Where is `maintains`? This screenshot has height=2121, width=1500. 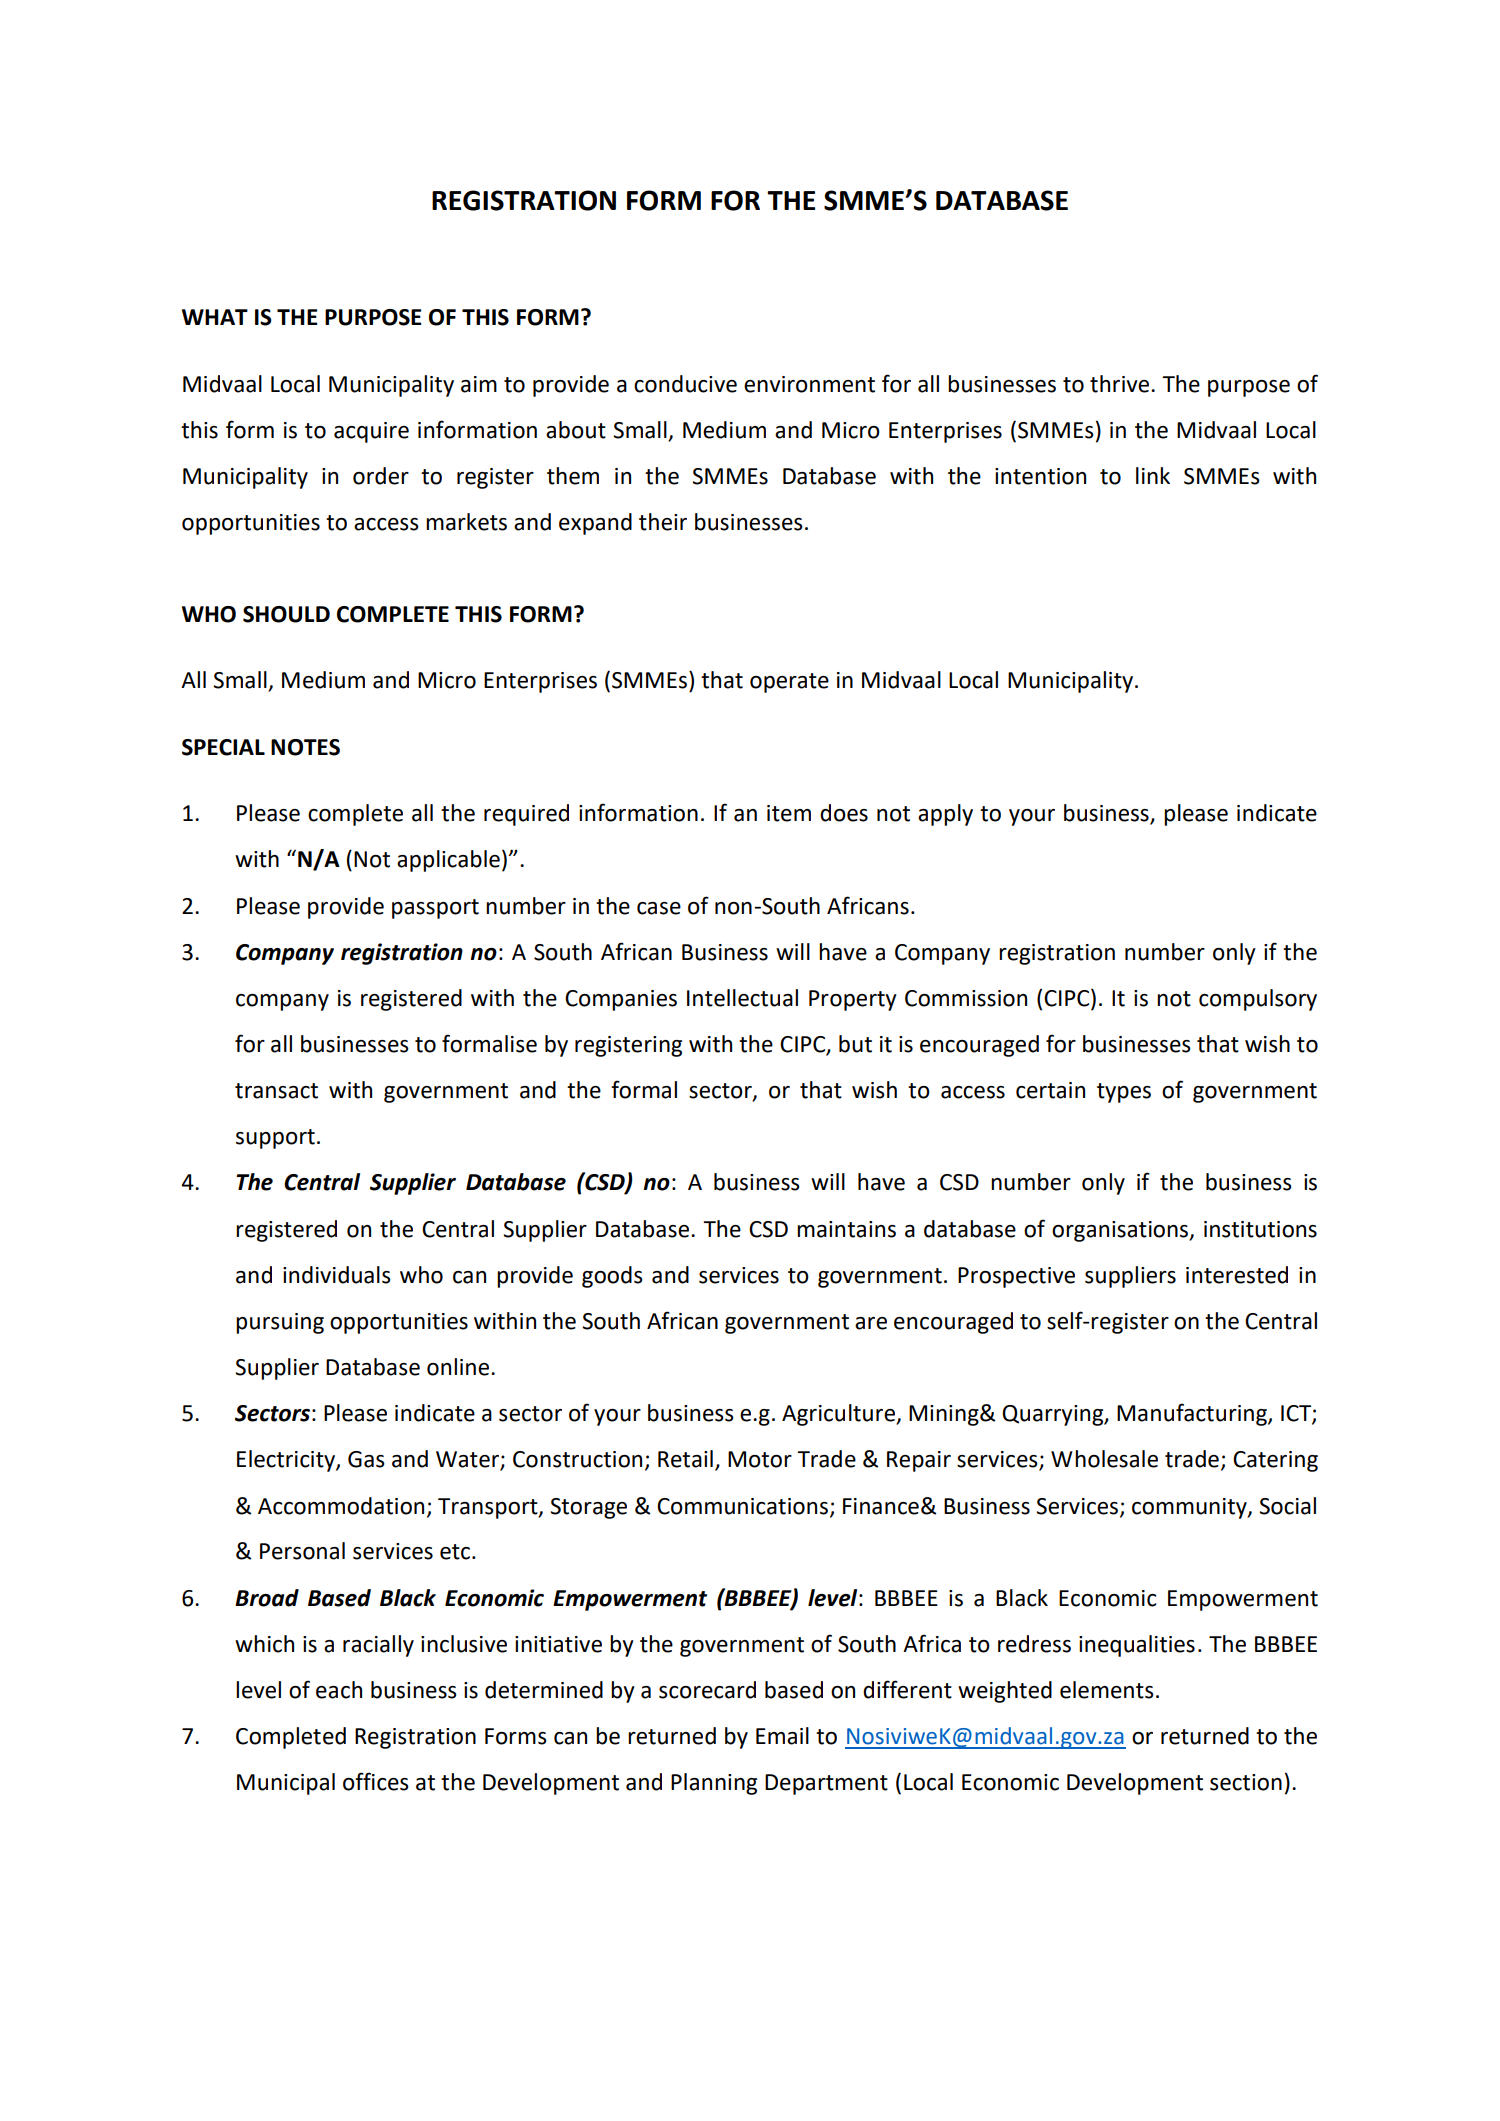
maintains is located at coordinates (846, 1229).
